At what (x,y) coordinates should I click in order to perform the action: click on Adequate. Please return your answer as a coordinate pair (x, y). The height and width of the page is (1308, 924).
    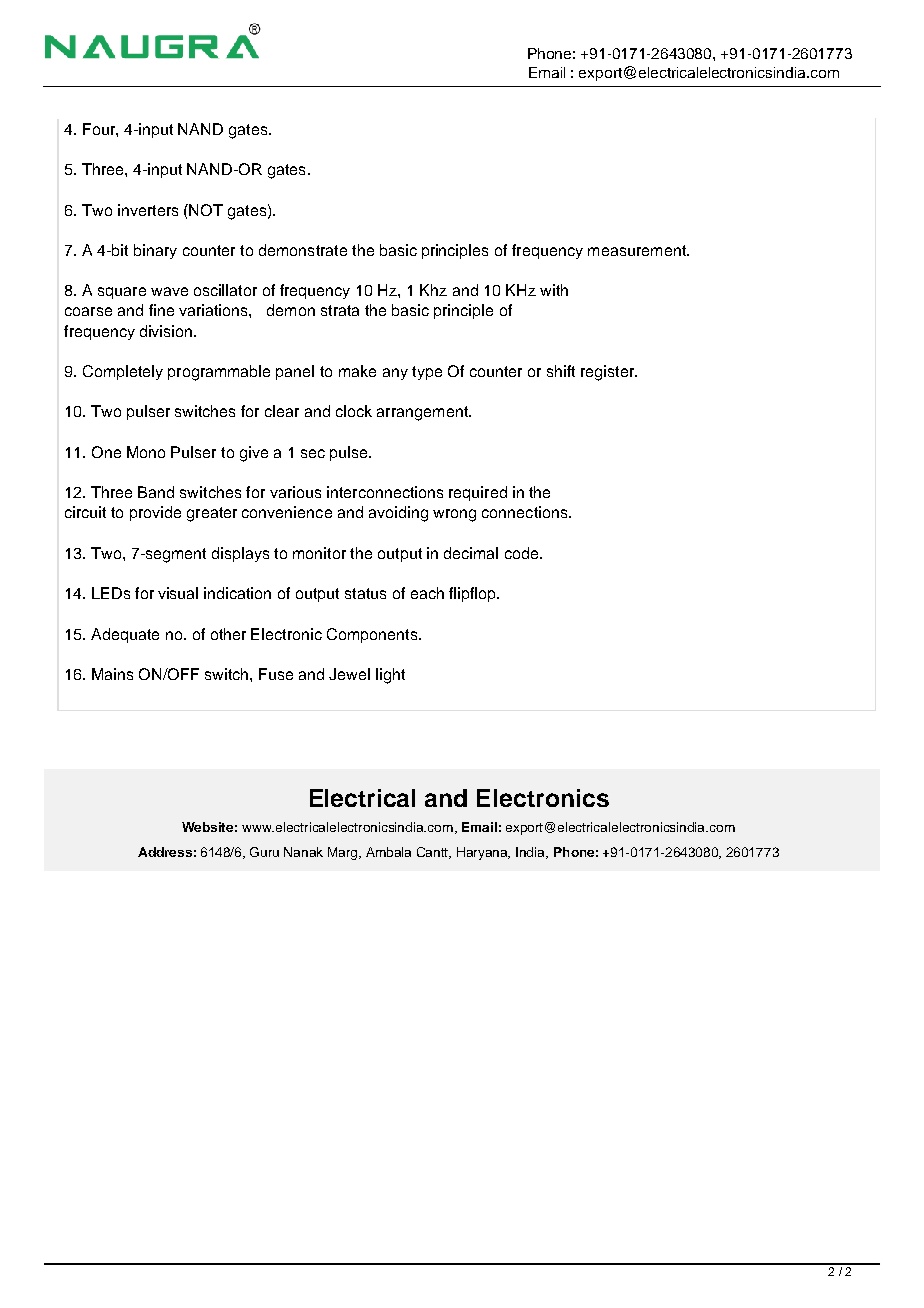
    Looking at the image, I should click on (125, 635).
